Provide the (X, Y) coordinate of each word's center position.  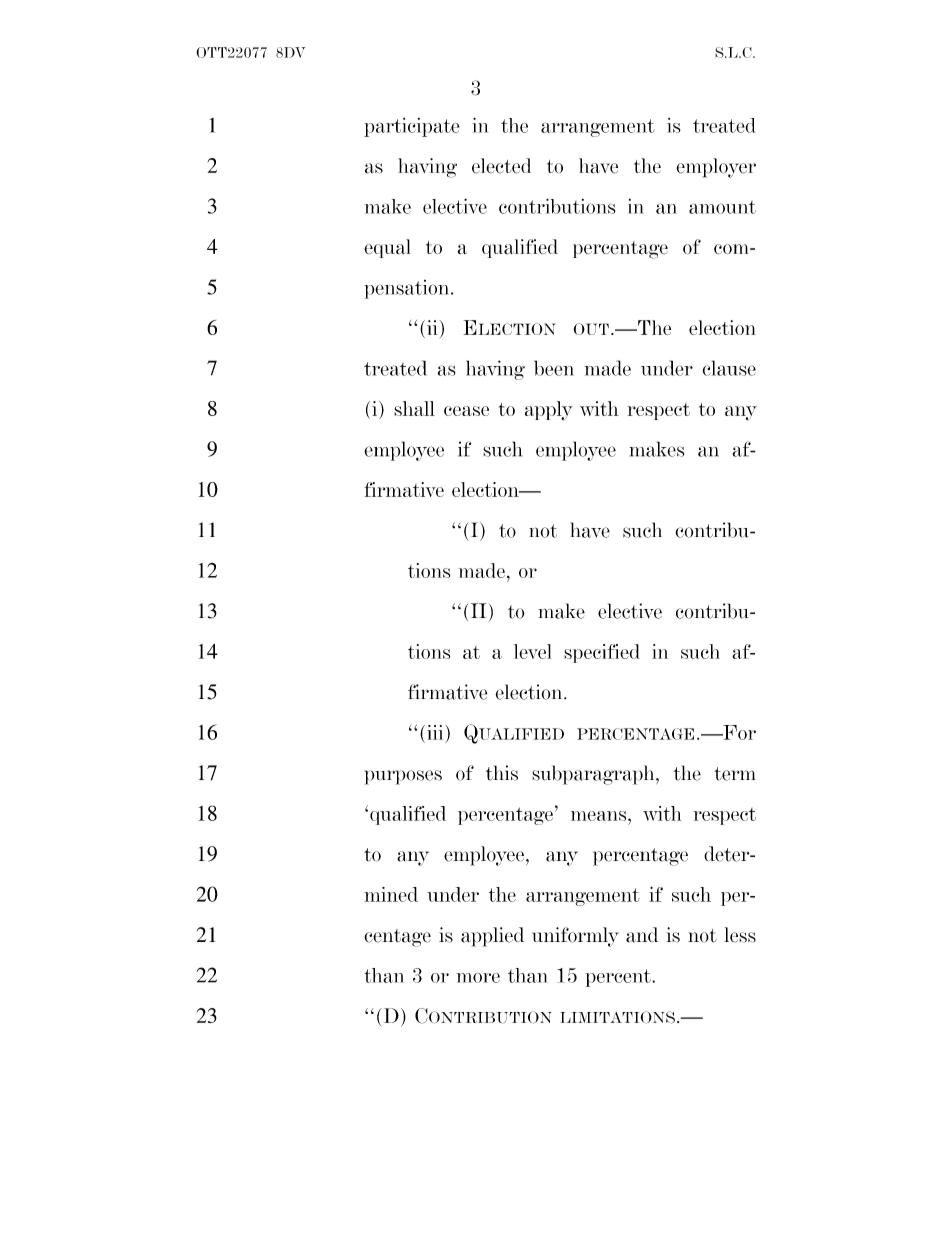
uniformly (575, 937)
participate (411, 127)
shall (414, 408)
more (478, 978)
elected (501, 166)
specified (602, 653)
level (532, 651)
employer (716, 168)
